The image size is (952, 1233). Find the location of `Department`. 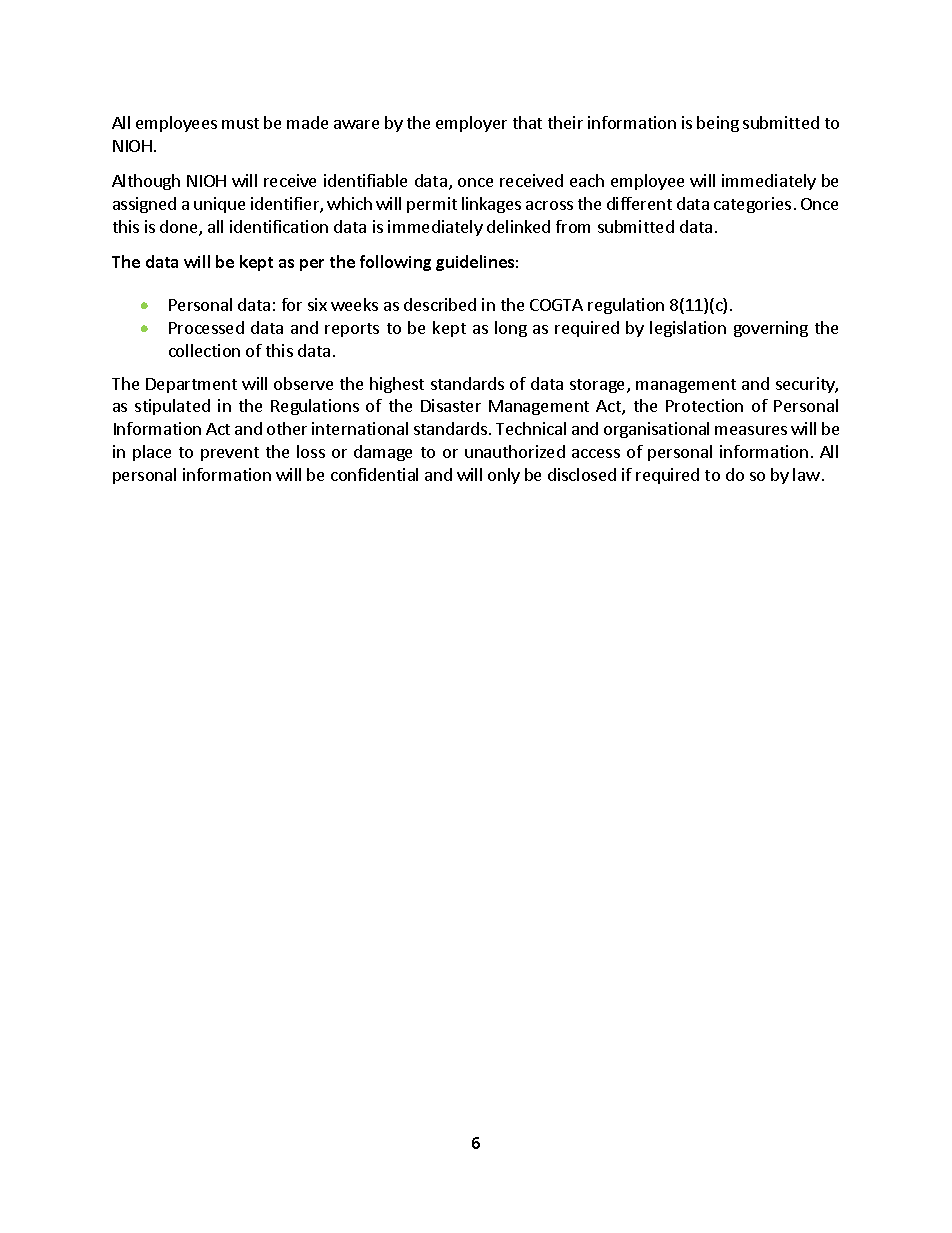

Department is located at coordinates (191, 385).
